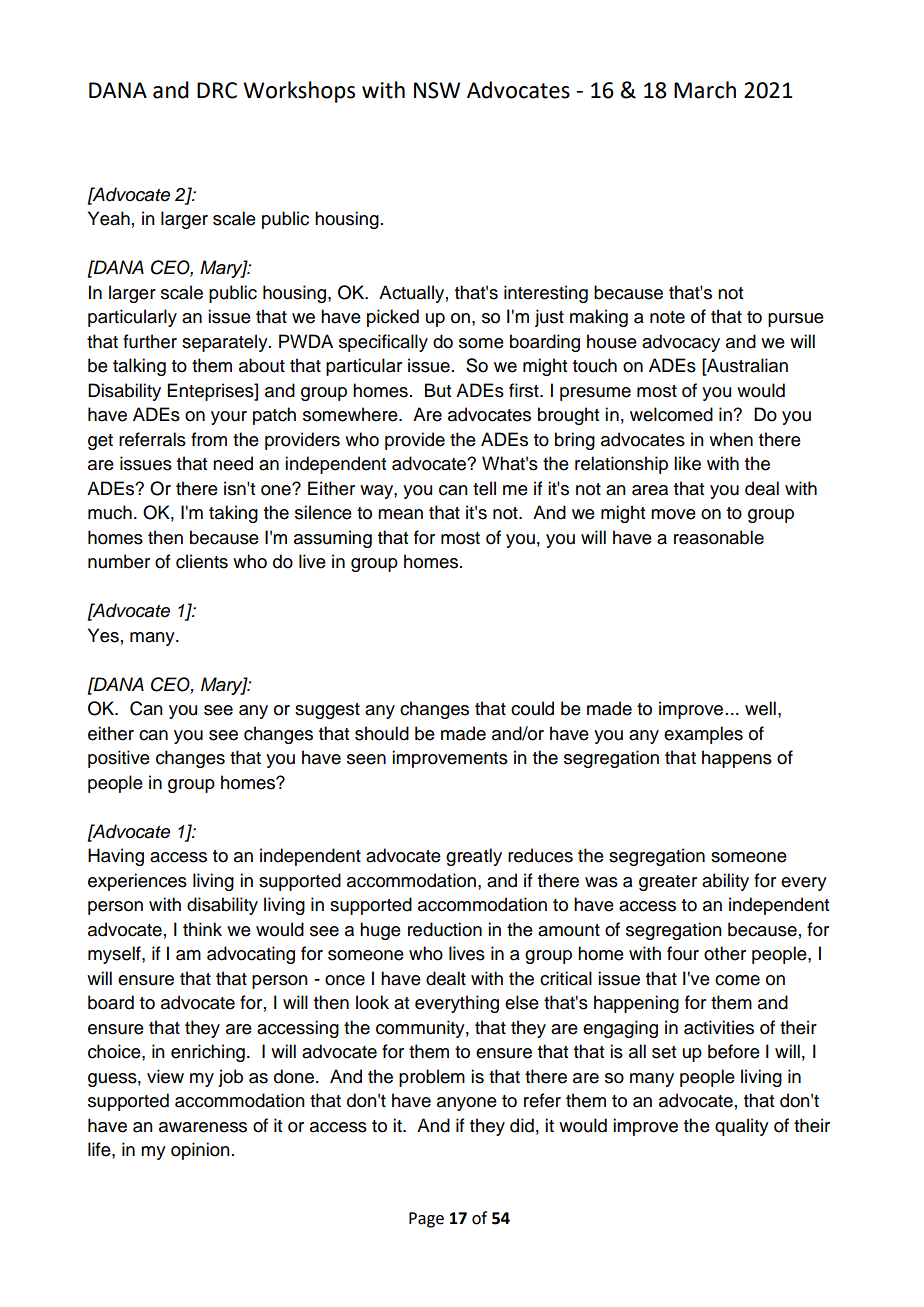 This page has width=924, height=1307. What do you see at coordinates (737, 759) in the page?
I see `happens` at bounding box center [737, 759].
